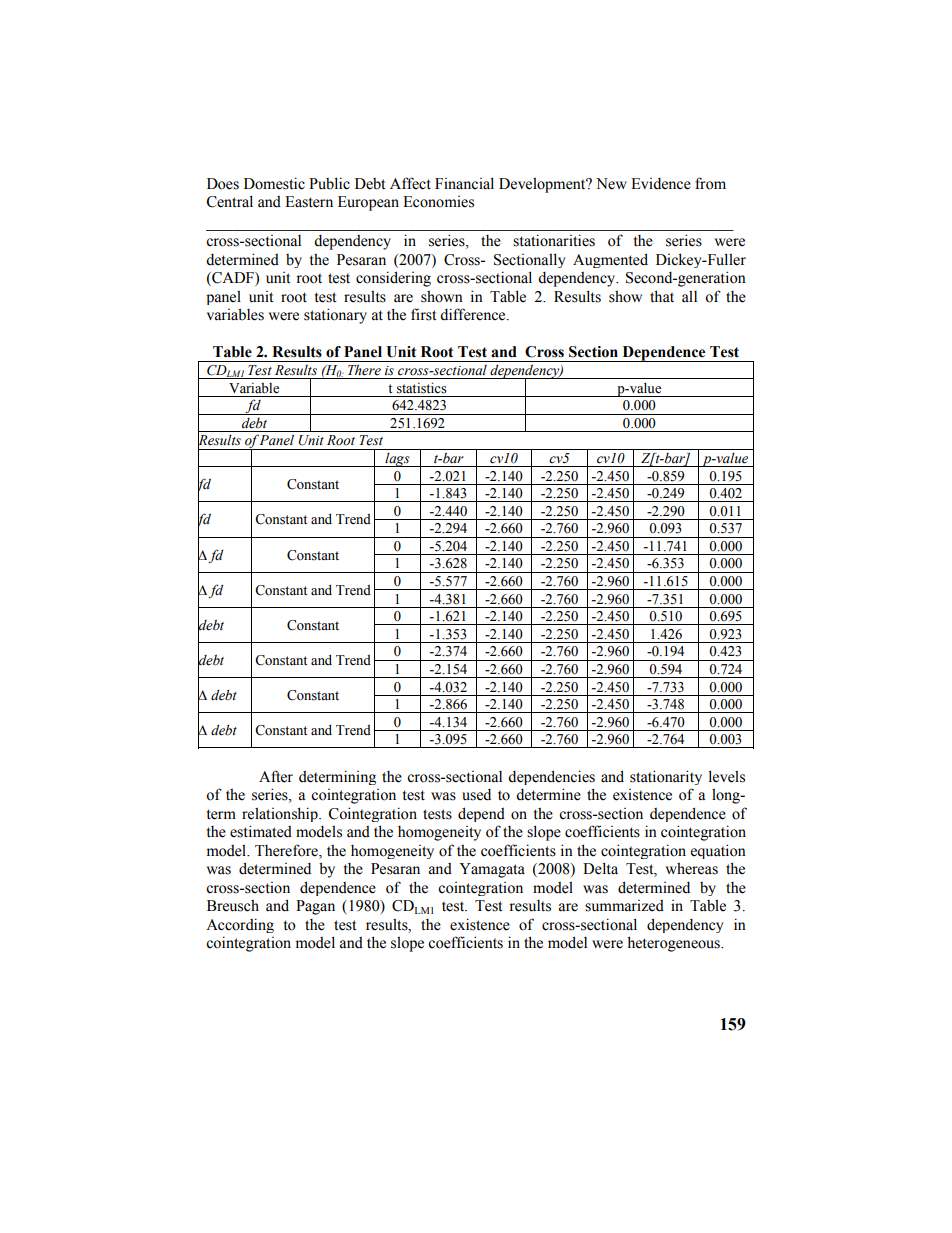 The width and height of the page is (952, 1233). Describe the element at coordinates (397, 460) in the page. I see `lags` at that location.
